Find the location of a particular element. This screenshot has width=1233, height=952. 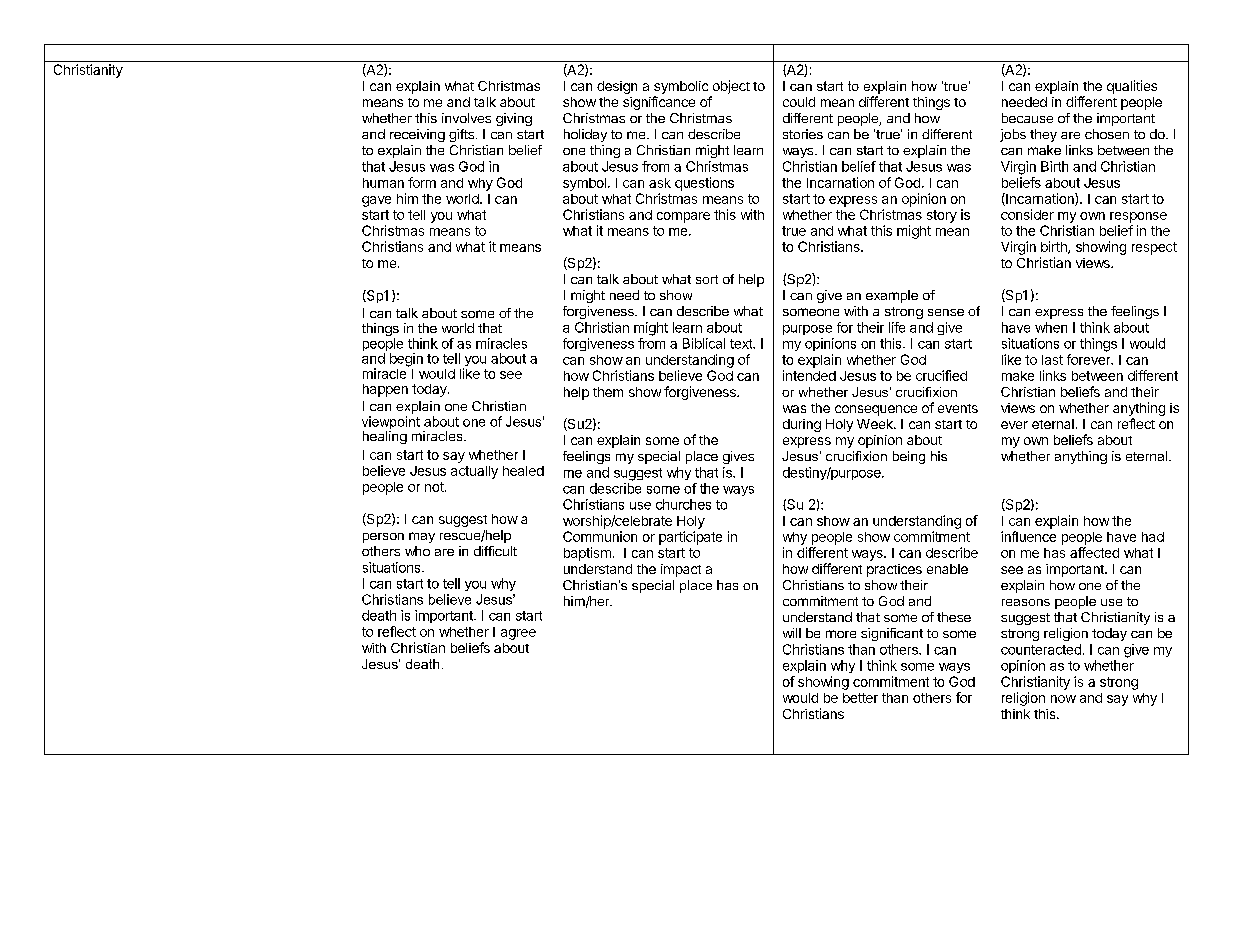

actually is located at coordinates (474, 472).
